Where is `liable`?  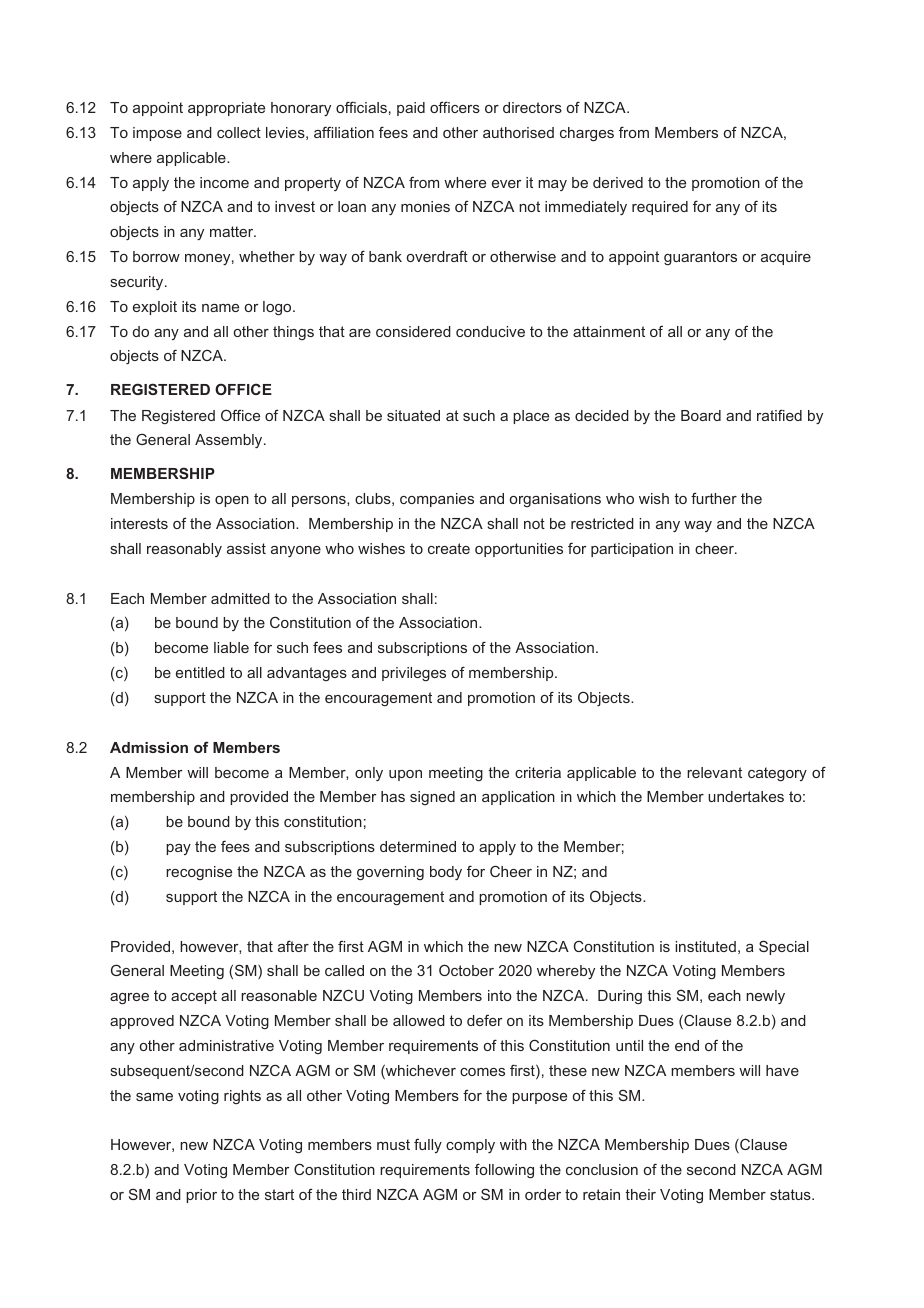 liable is located at coordinates (231, 647).
